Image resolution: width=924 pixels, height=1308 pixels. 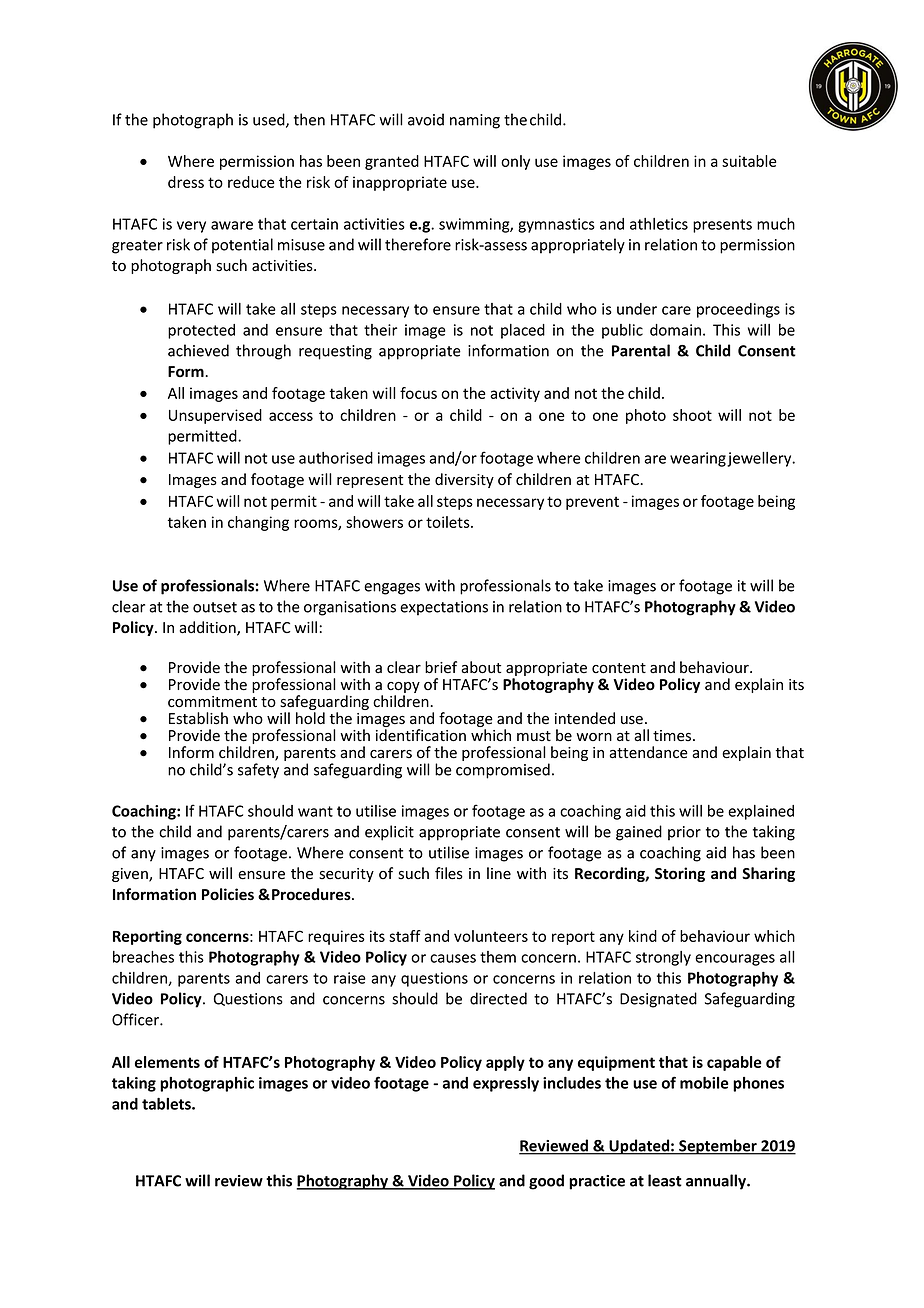 What do you see at coordinates (167, 1062) in the screenshot?
I see `elements` at bounding box center [167, 1062].
